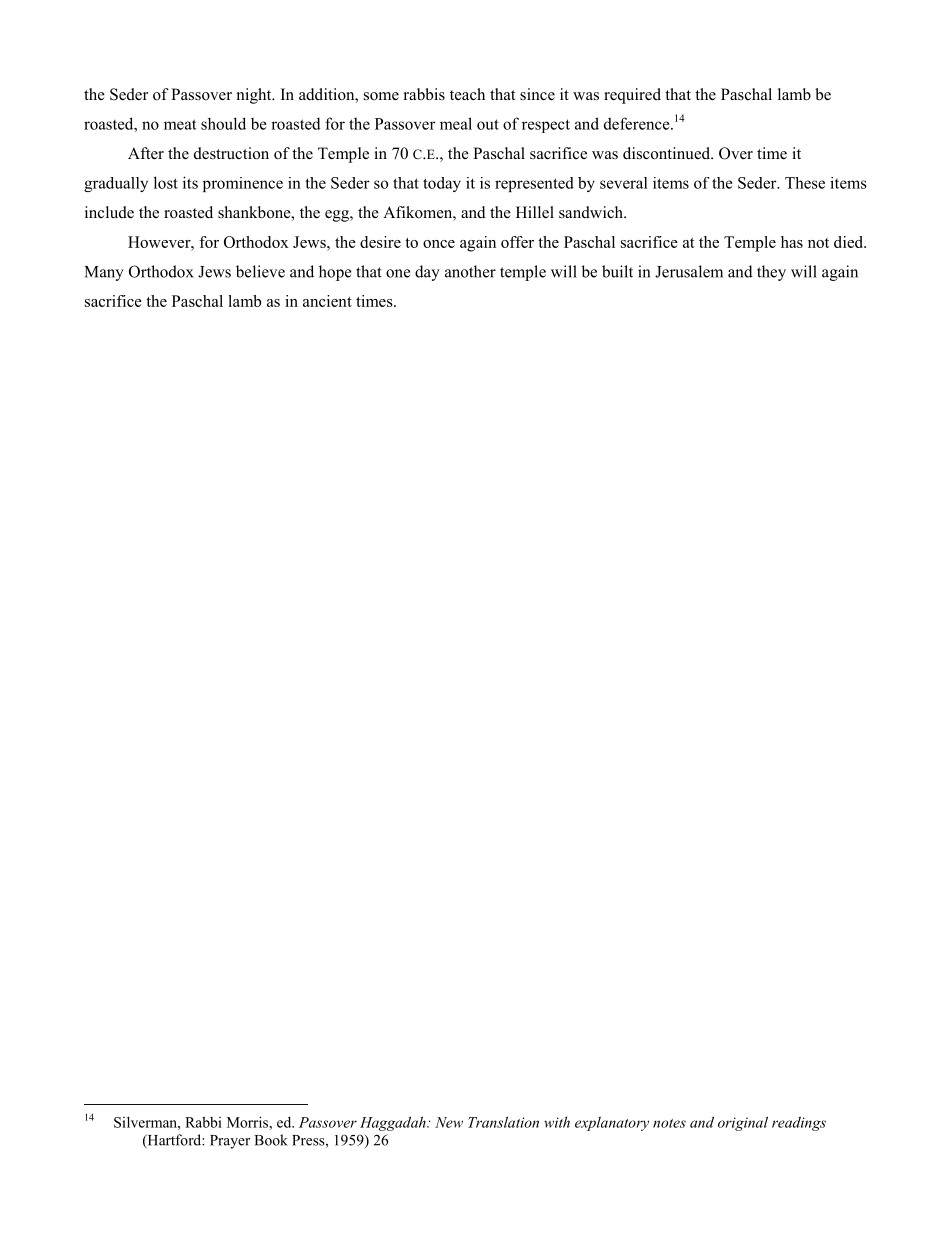 This screenshot has width=952, height=1233. What do you see at coordinates (327, 301) in the screenshot?
I see `ancient` at bounding box center [327, 301].
